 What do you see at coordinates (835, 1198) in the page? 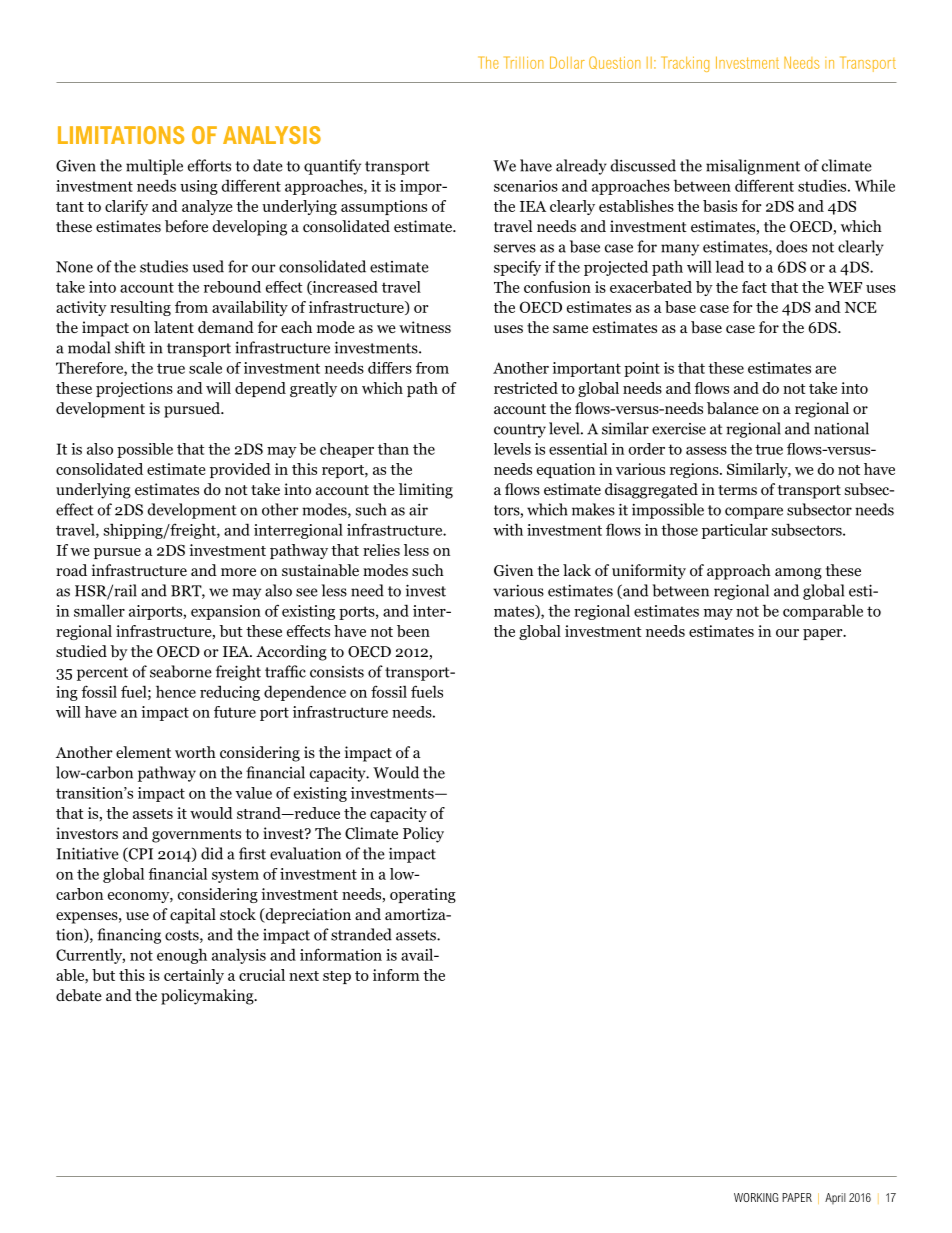
I see `April` at bounding box center [835, 1198].
